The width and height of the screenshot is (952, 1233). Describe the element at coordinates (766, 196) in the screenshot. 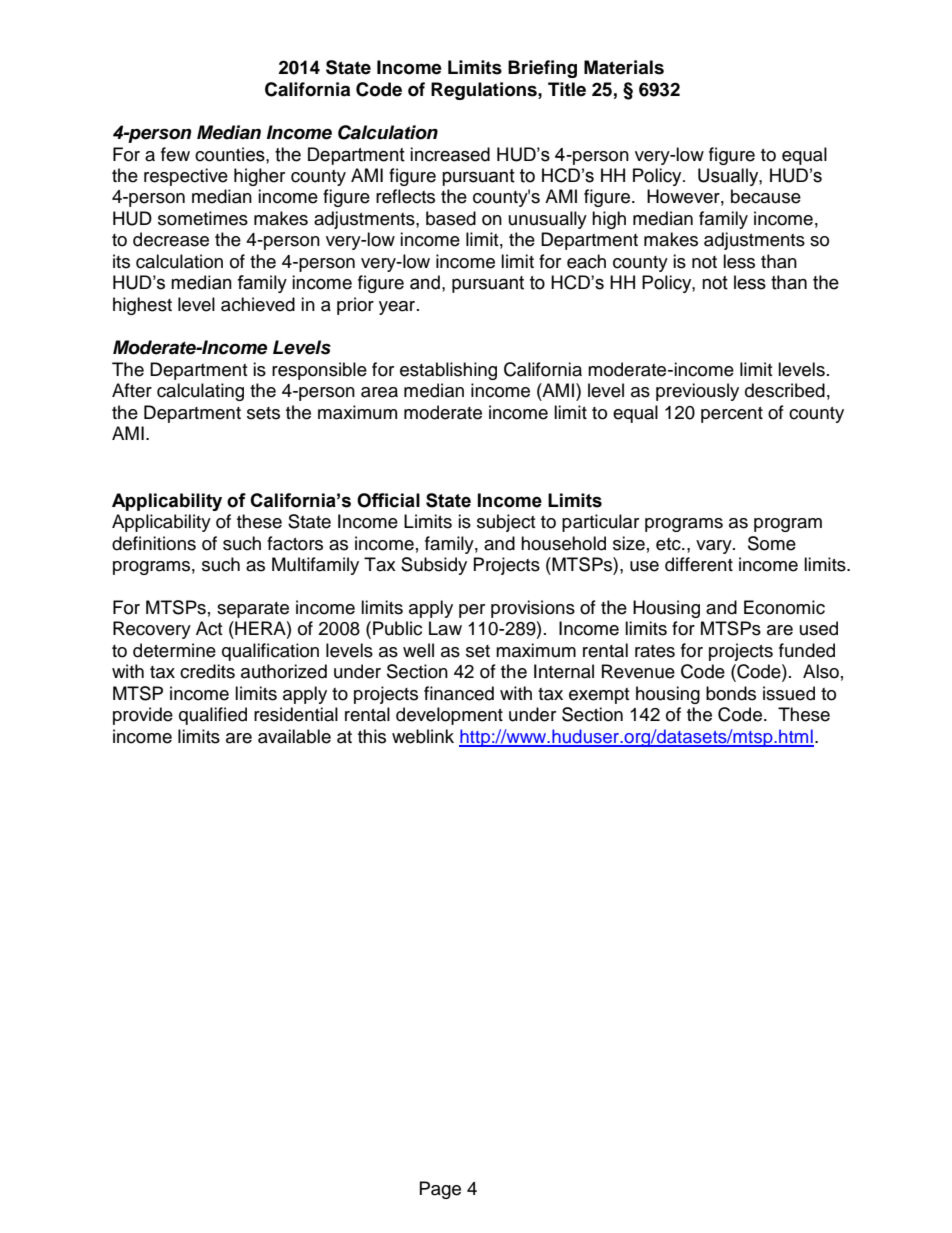

I see `because` at that location.
